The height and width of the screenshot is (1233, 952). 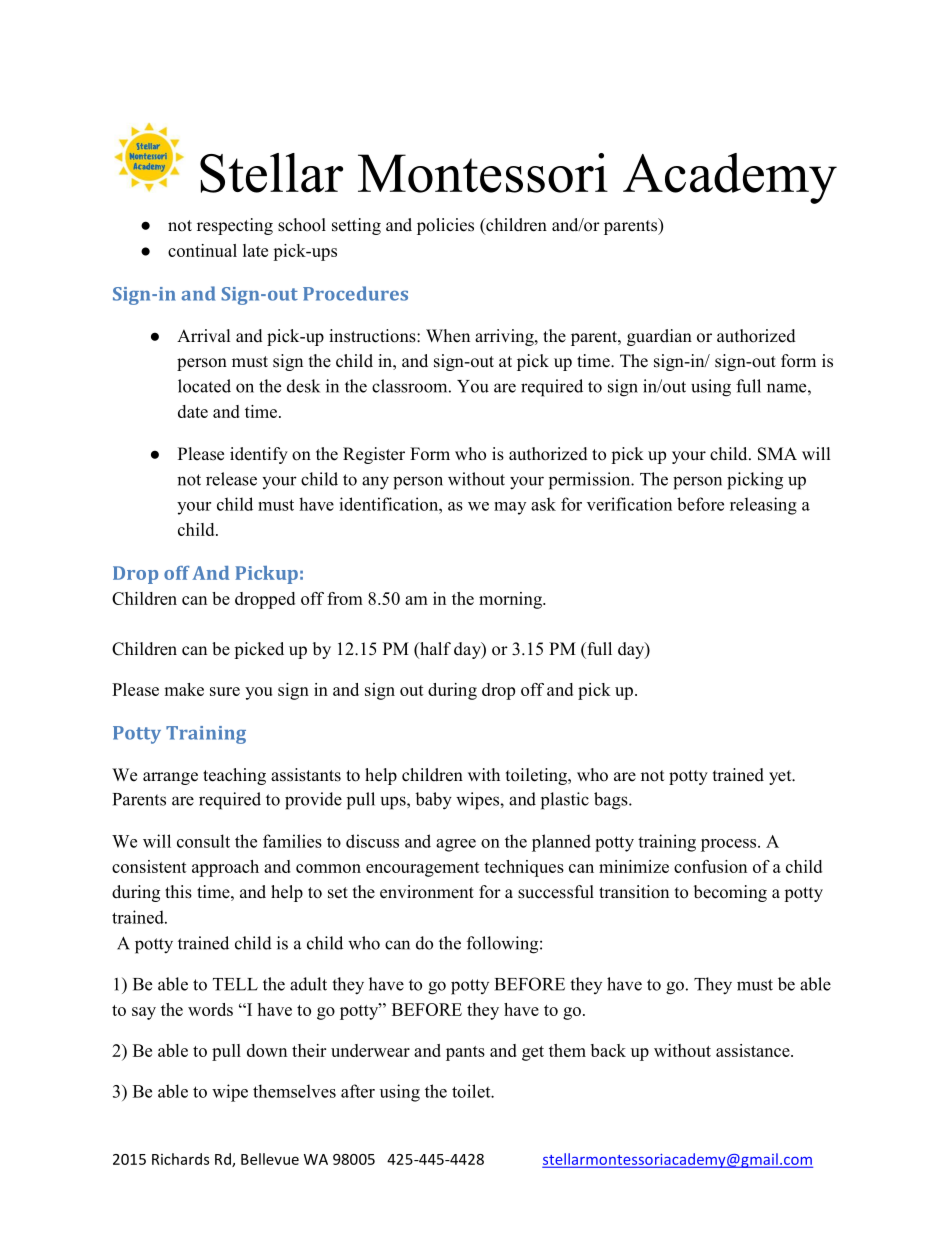 I want to click on Richards, so click(x=180, y=1159).
